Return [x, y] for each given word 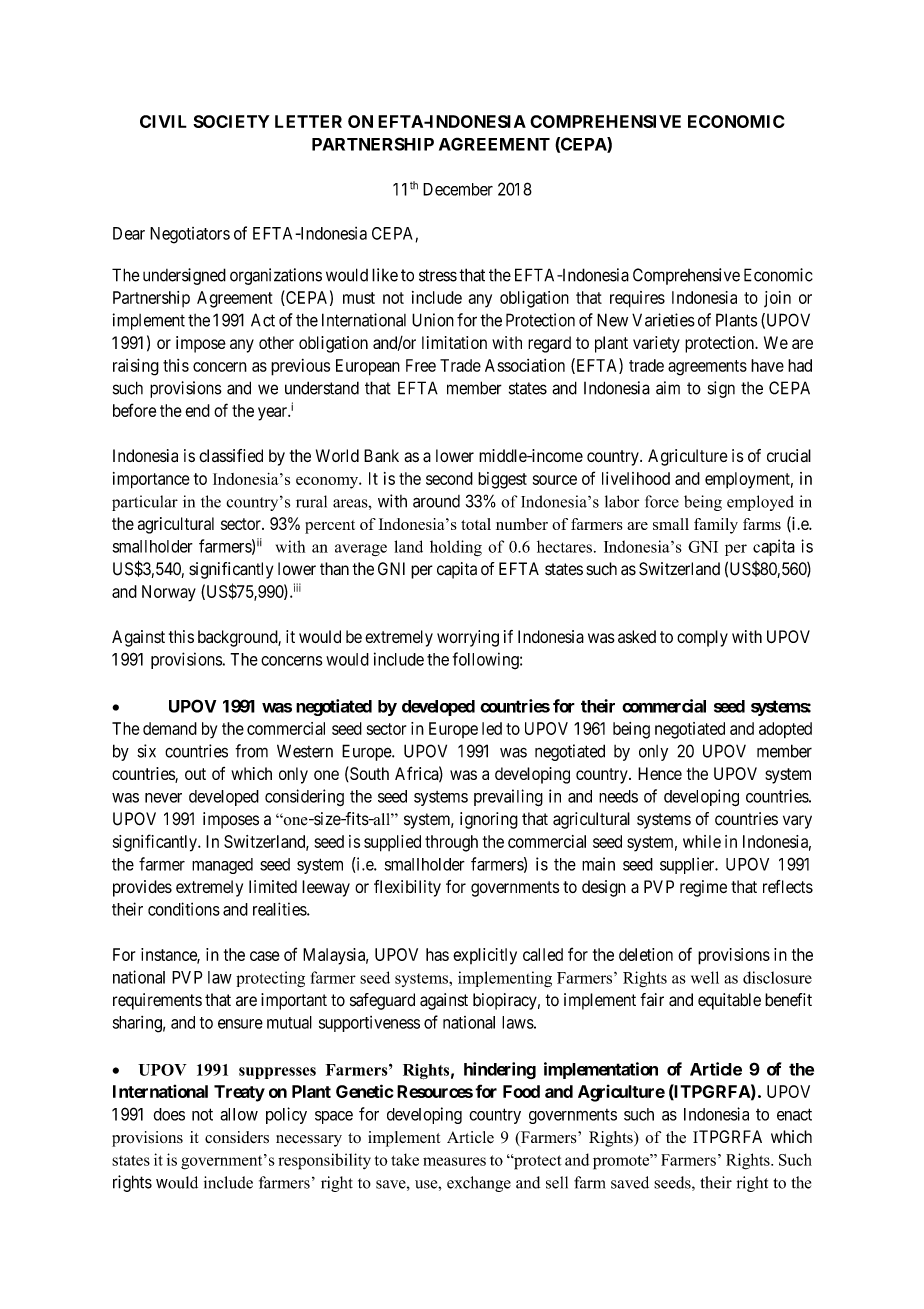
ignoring [489, 820]
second [449, 478]
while [702, 841]
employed [760, 503]
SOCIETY [231, 121]
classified [231, 455]
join [777, 299]
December [458, 189]
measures [454, 1161]
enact [794, 1114]
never [163, 798]
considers [237, 1137]
